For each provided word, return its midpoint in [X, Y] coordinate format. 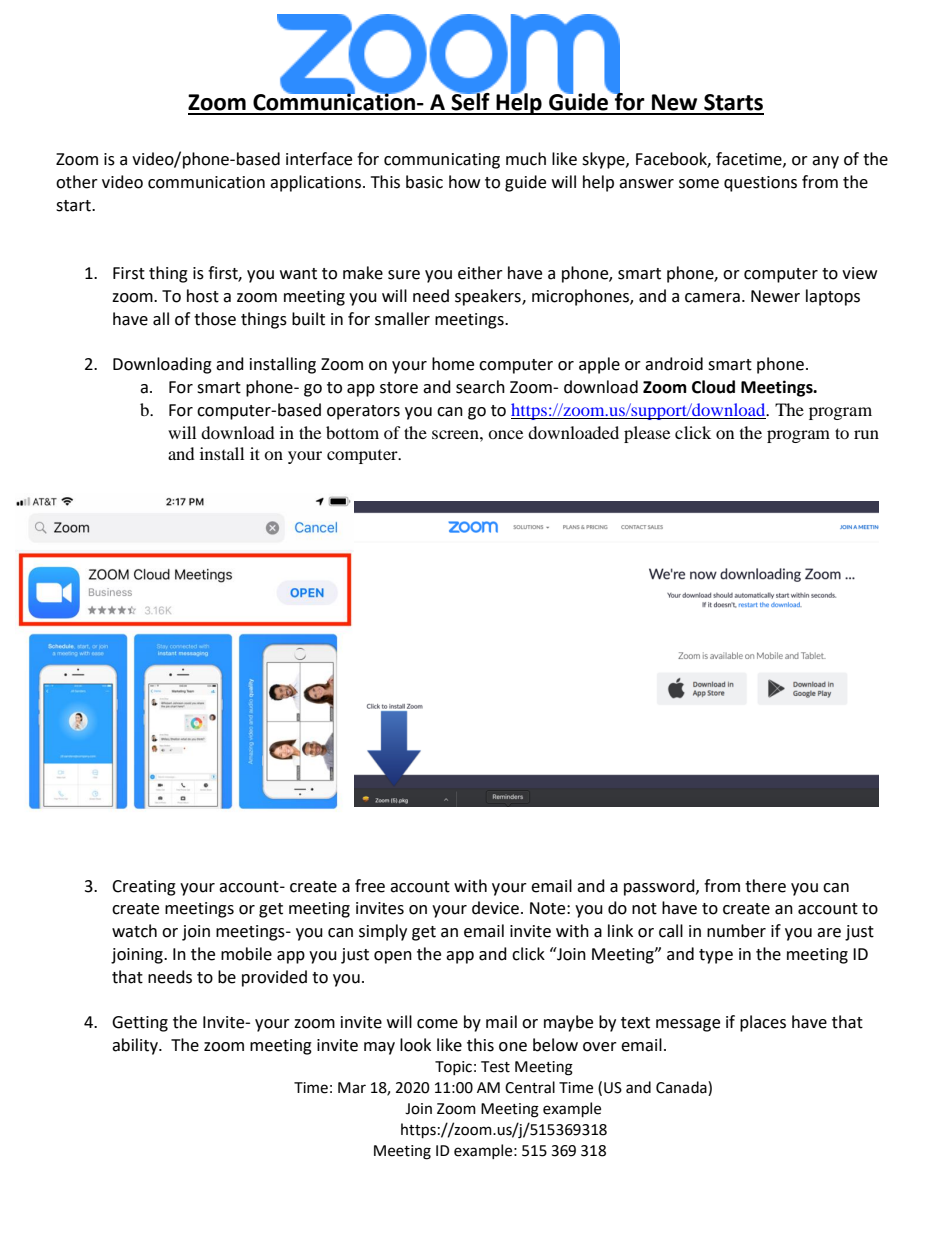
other [77, 182]
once [505, 434]
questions [760, 184]
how [464, 182]
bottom [352, 432]
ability [136, 1046]
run [866, 434]
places [763, 1023]
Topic [453, 1068]
